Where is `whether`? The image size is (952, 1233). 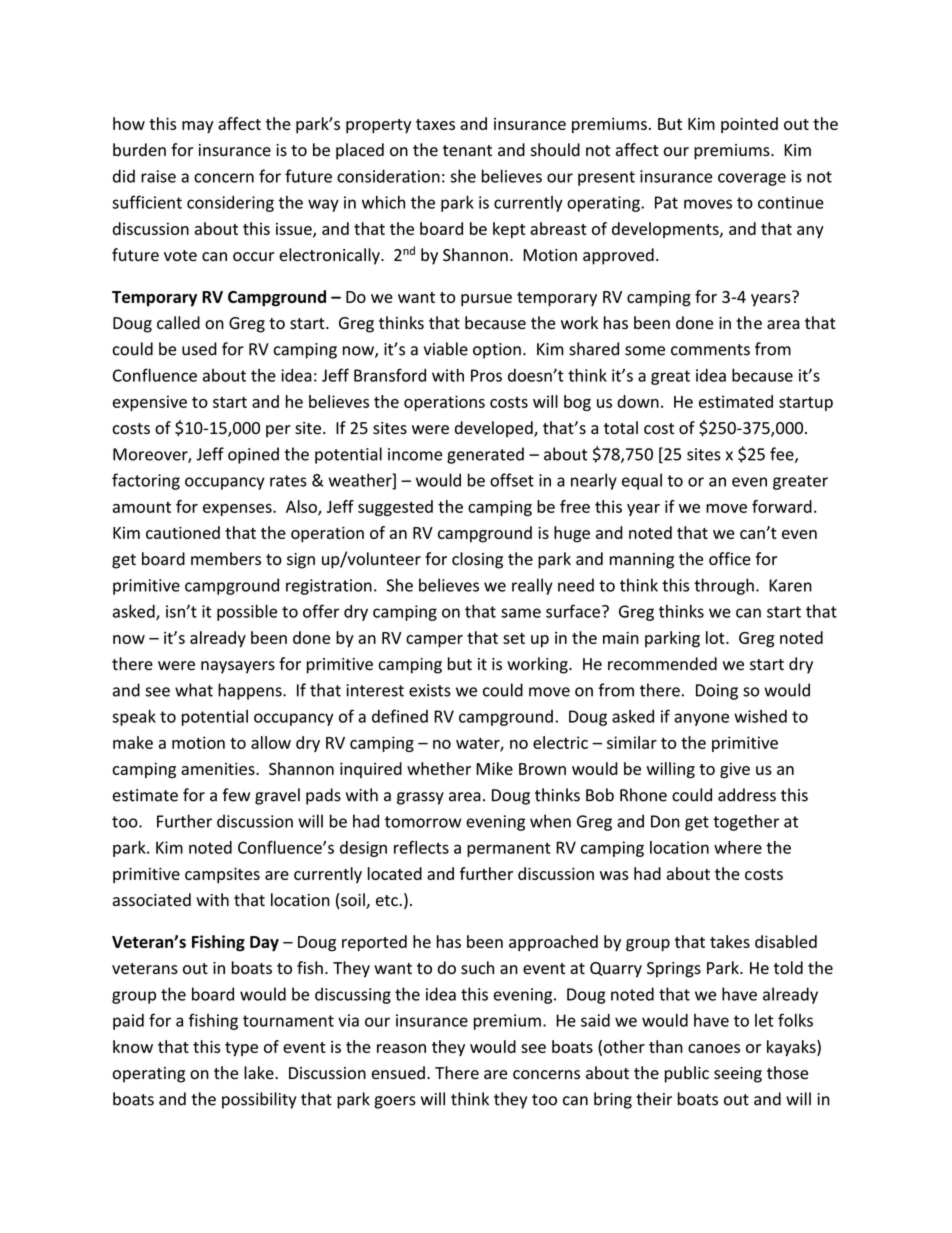 whether is located at coordinates (439, 768).
